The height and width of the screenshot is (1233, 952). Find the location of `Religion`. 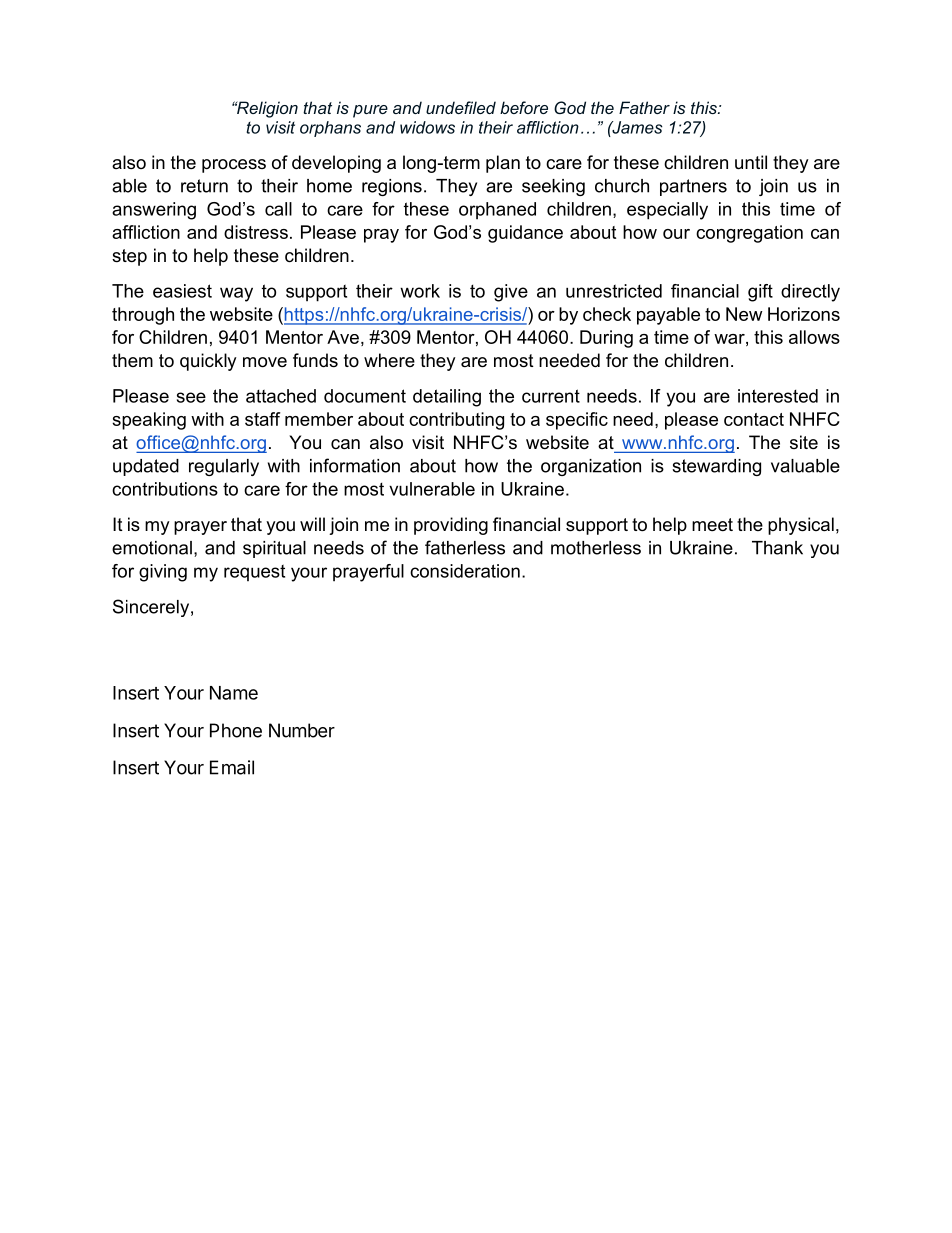

Religion is located at coordinates (266, 109).
